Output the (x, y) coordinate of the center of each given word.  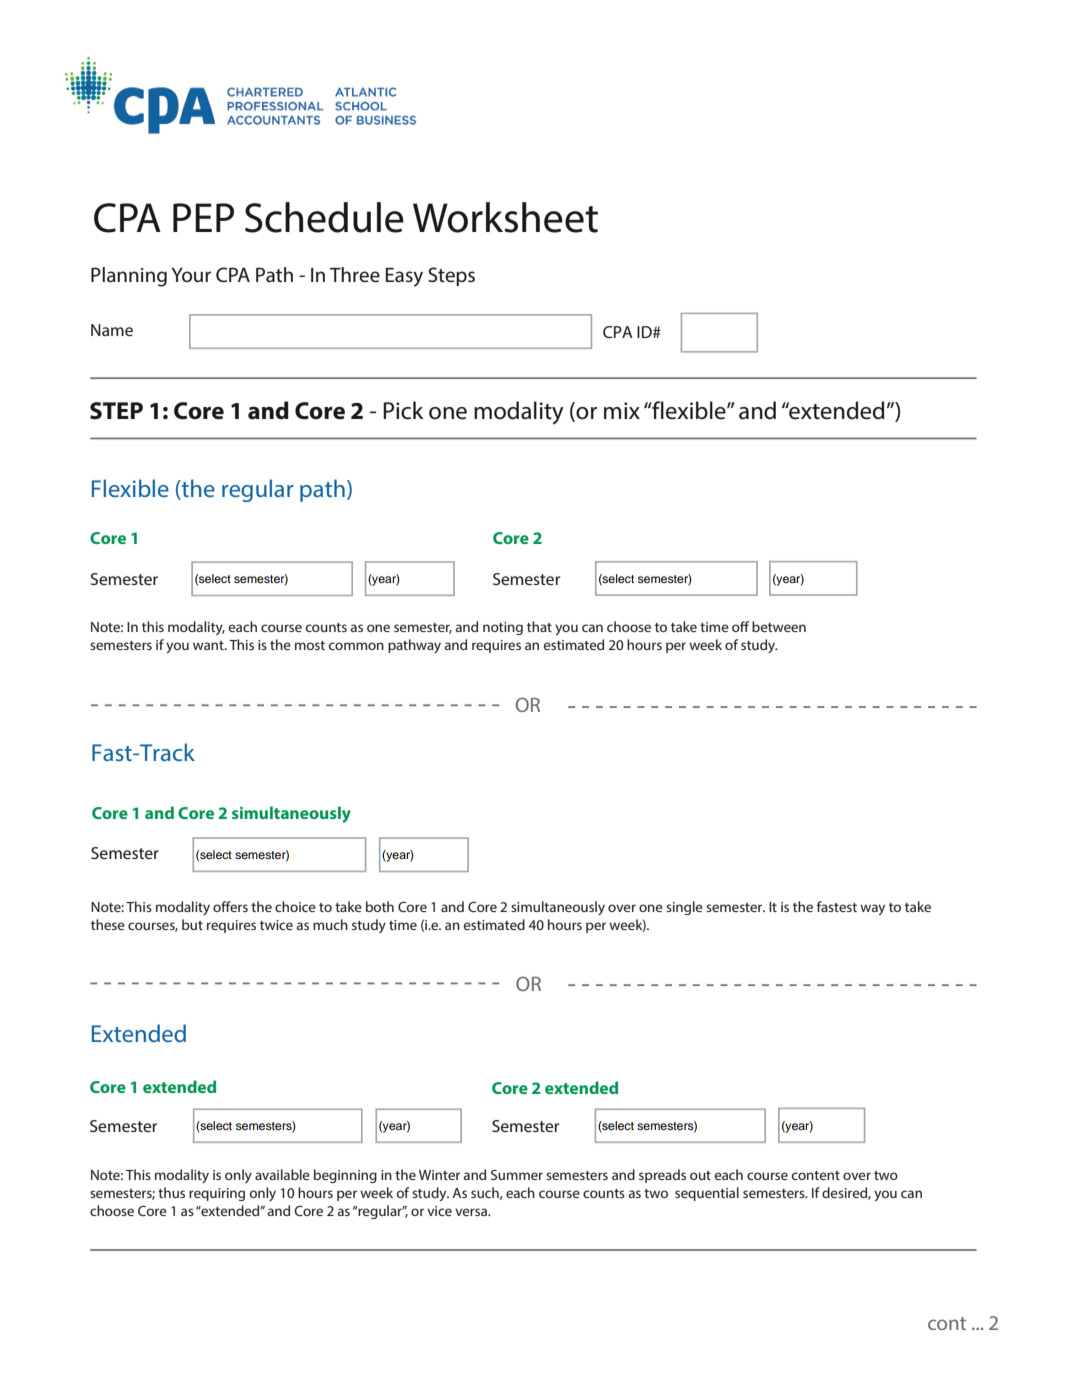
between (779, 626)
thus (171, 1192)
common (356, 646)
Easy (404, 277)
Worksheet (505, 217)
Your (191, 275)
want (209, 645)
